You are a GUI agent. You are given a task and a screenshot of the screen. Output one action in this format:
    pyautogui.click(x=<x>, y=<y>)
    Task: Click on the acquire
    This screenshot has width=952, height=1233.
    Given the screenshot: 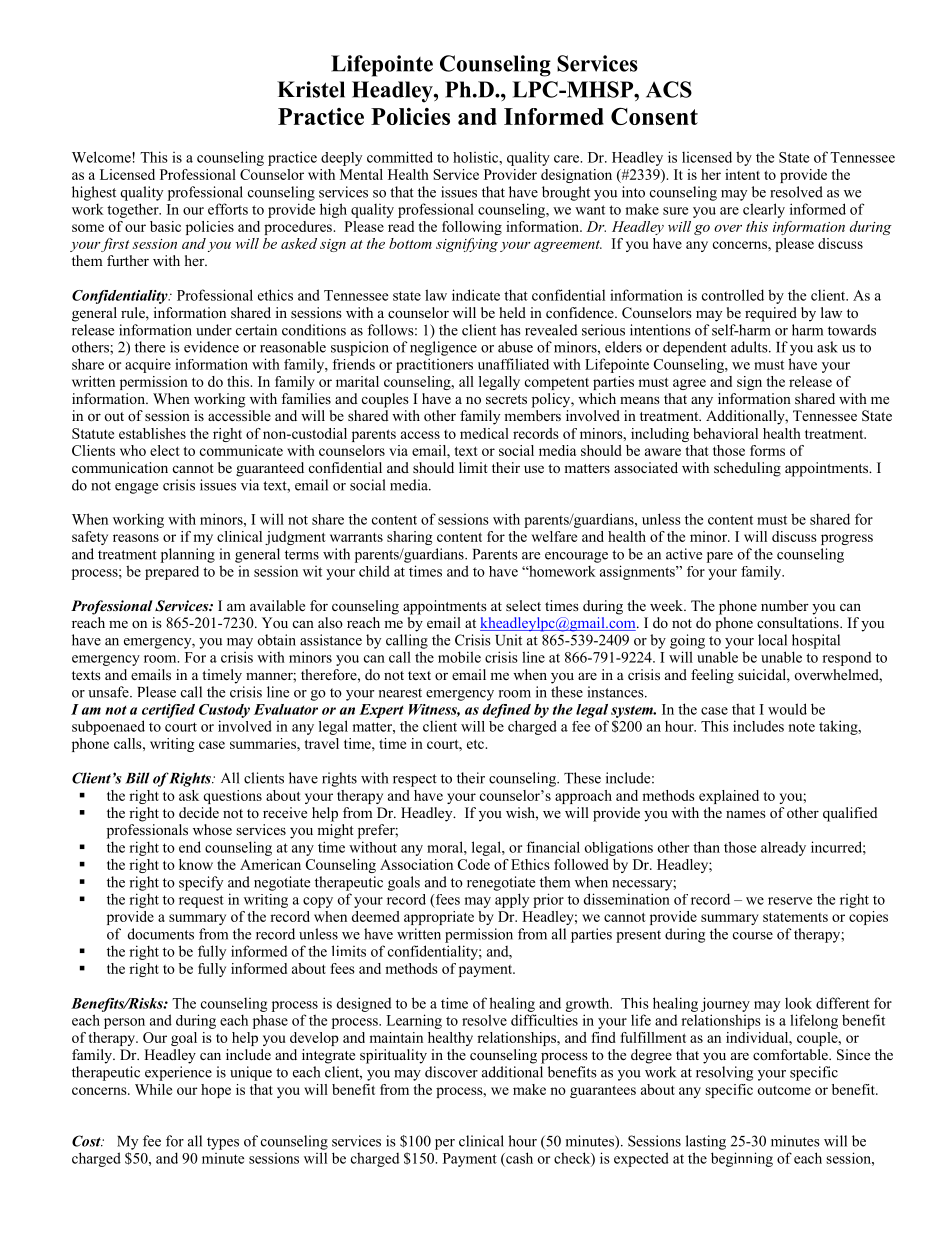 What is the action you would take?
    pyautogui.click(x=148, y=365)
